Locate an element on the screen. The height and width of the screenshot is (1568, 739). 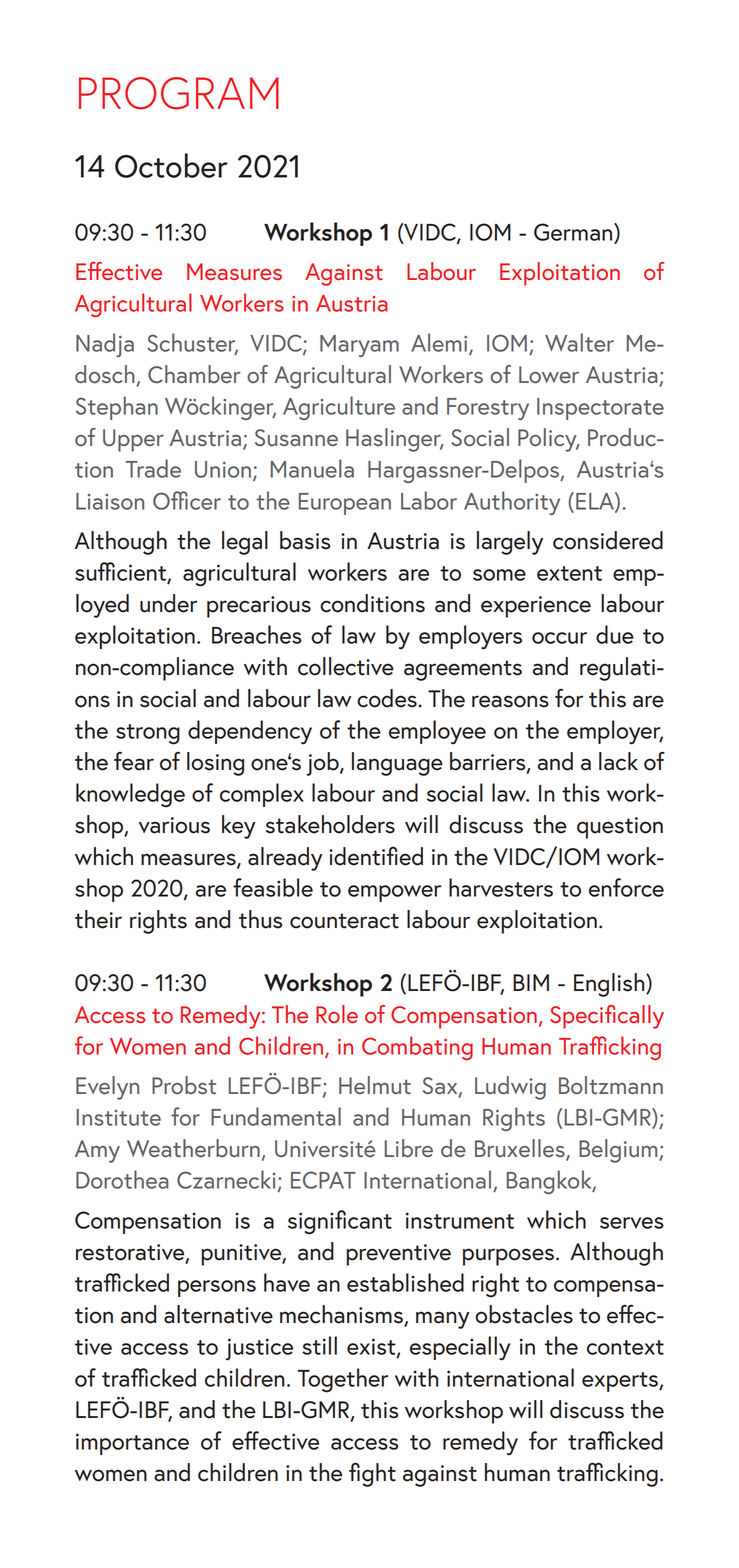
importance is located at coordinates (132, 1444).
